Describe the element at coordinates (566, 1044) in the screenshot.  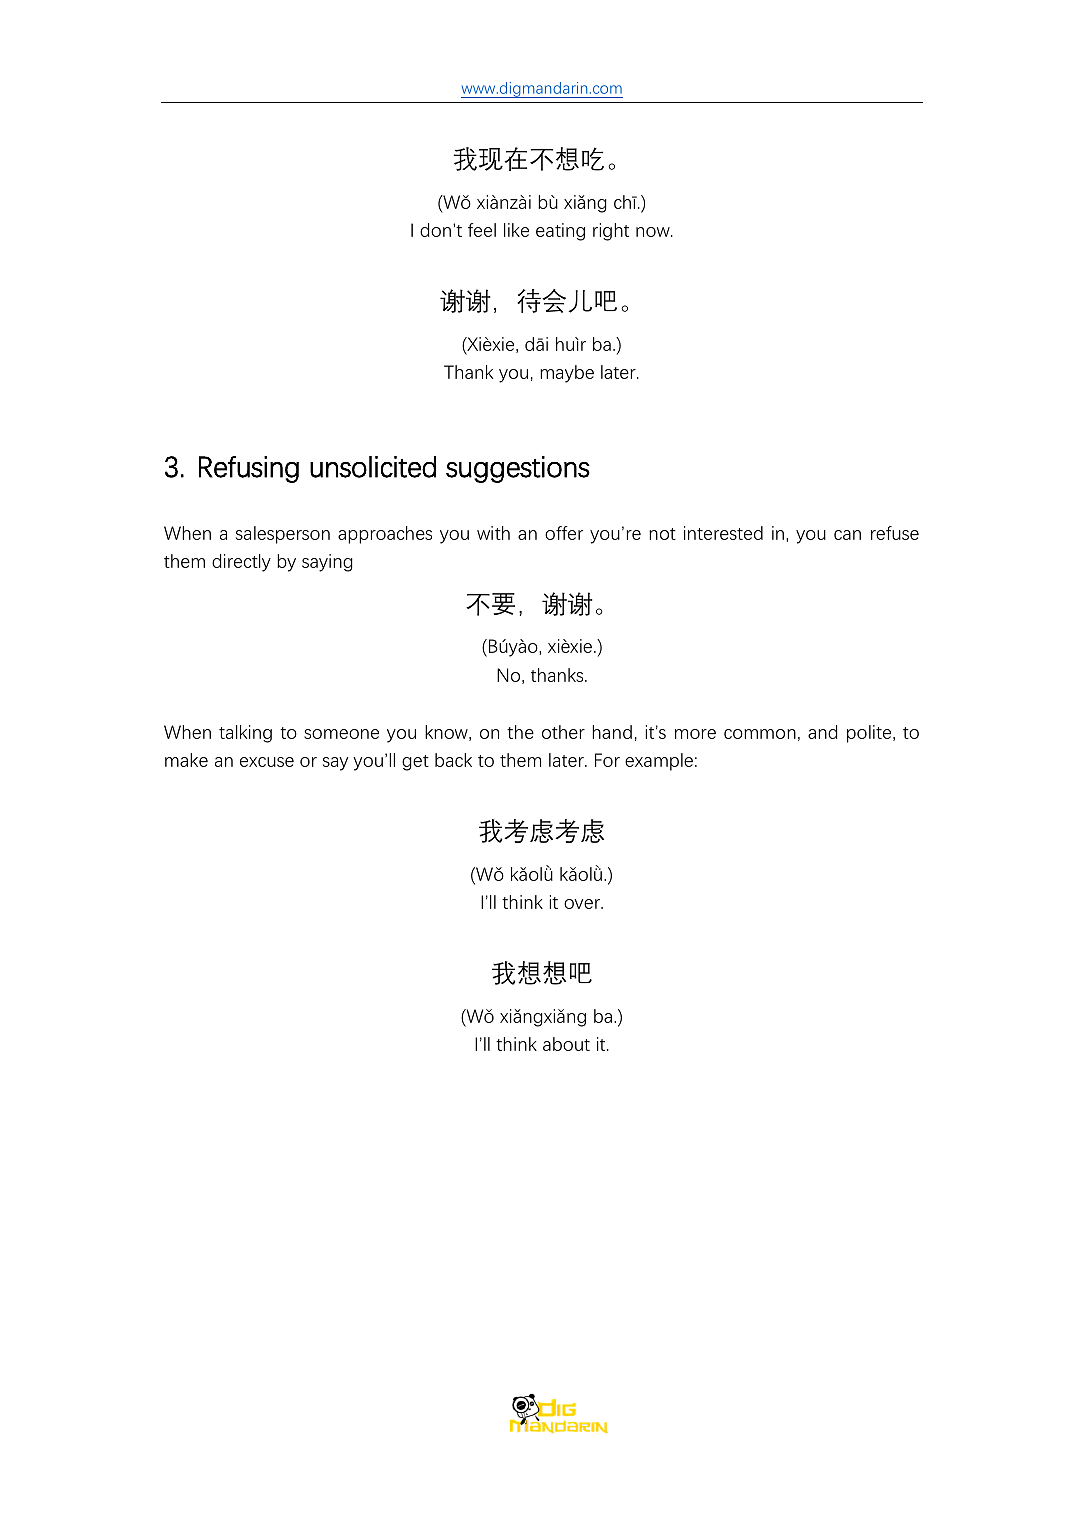
I see `about` at that location.
